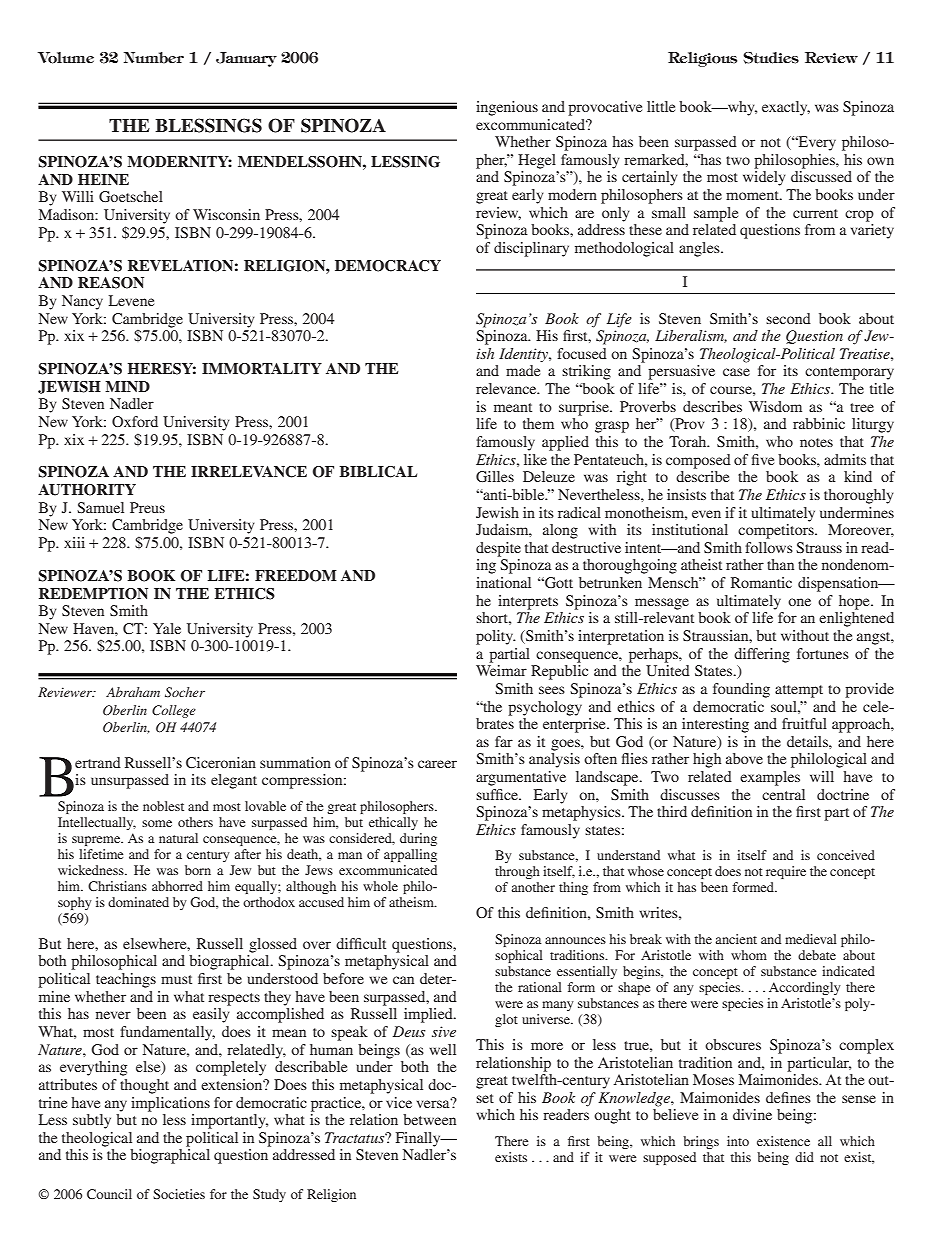 This image has width=952, height=1241. Describe the element at coordinates (507, 108) in the image. I see `ingenious` at that location.
